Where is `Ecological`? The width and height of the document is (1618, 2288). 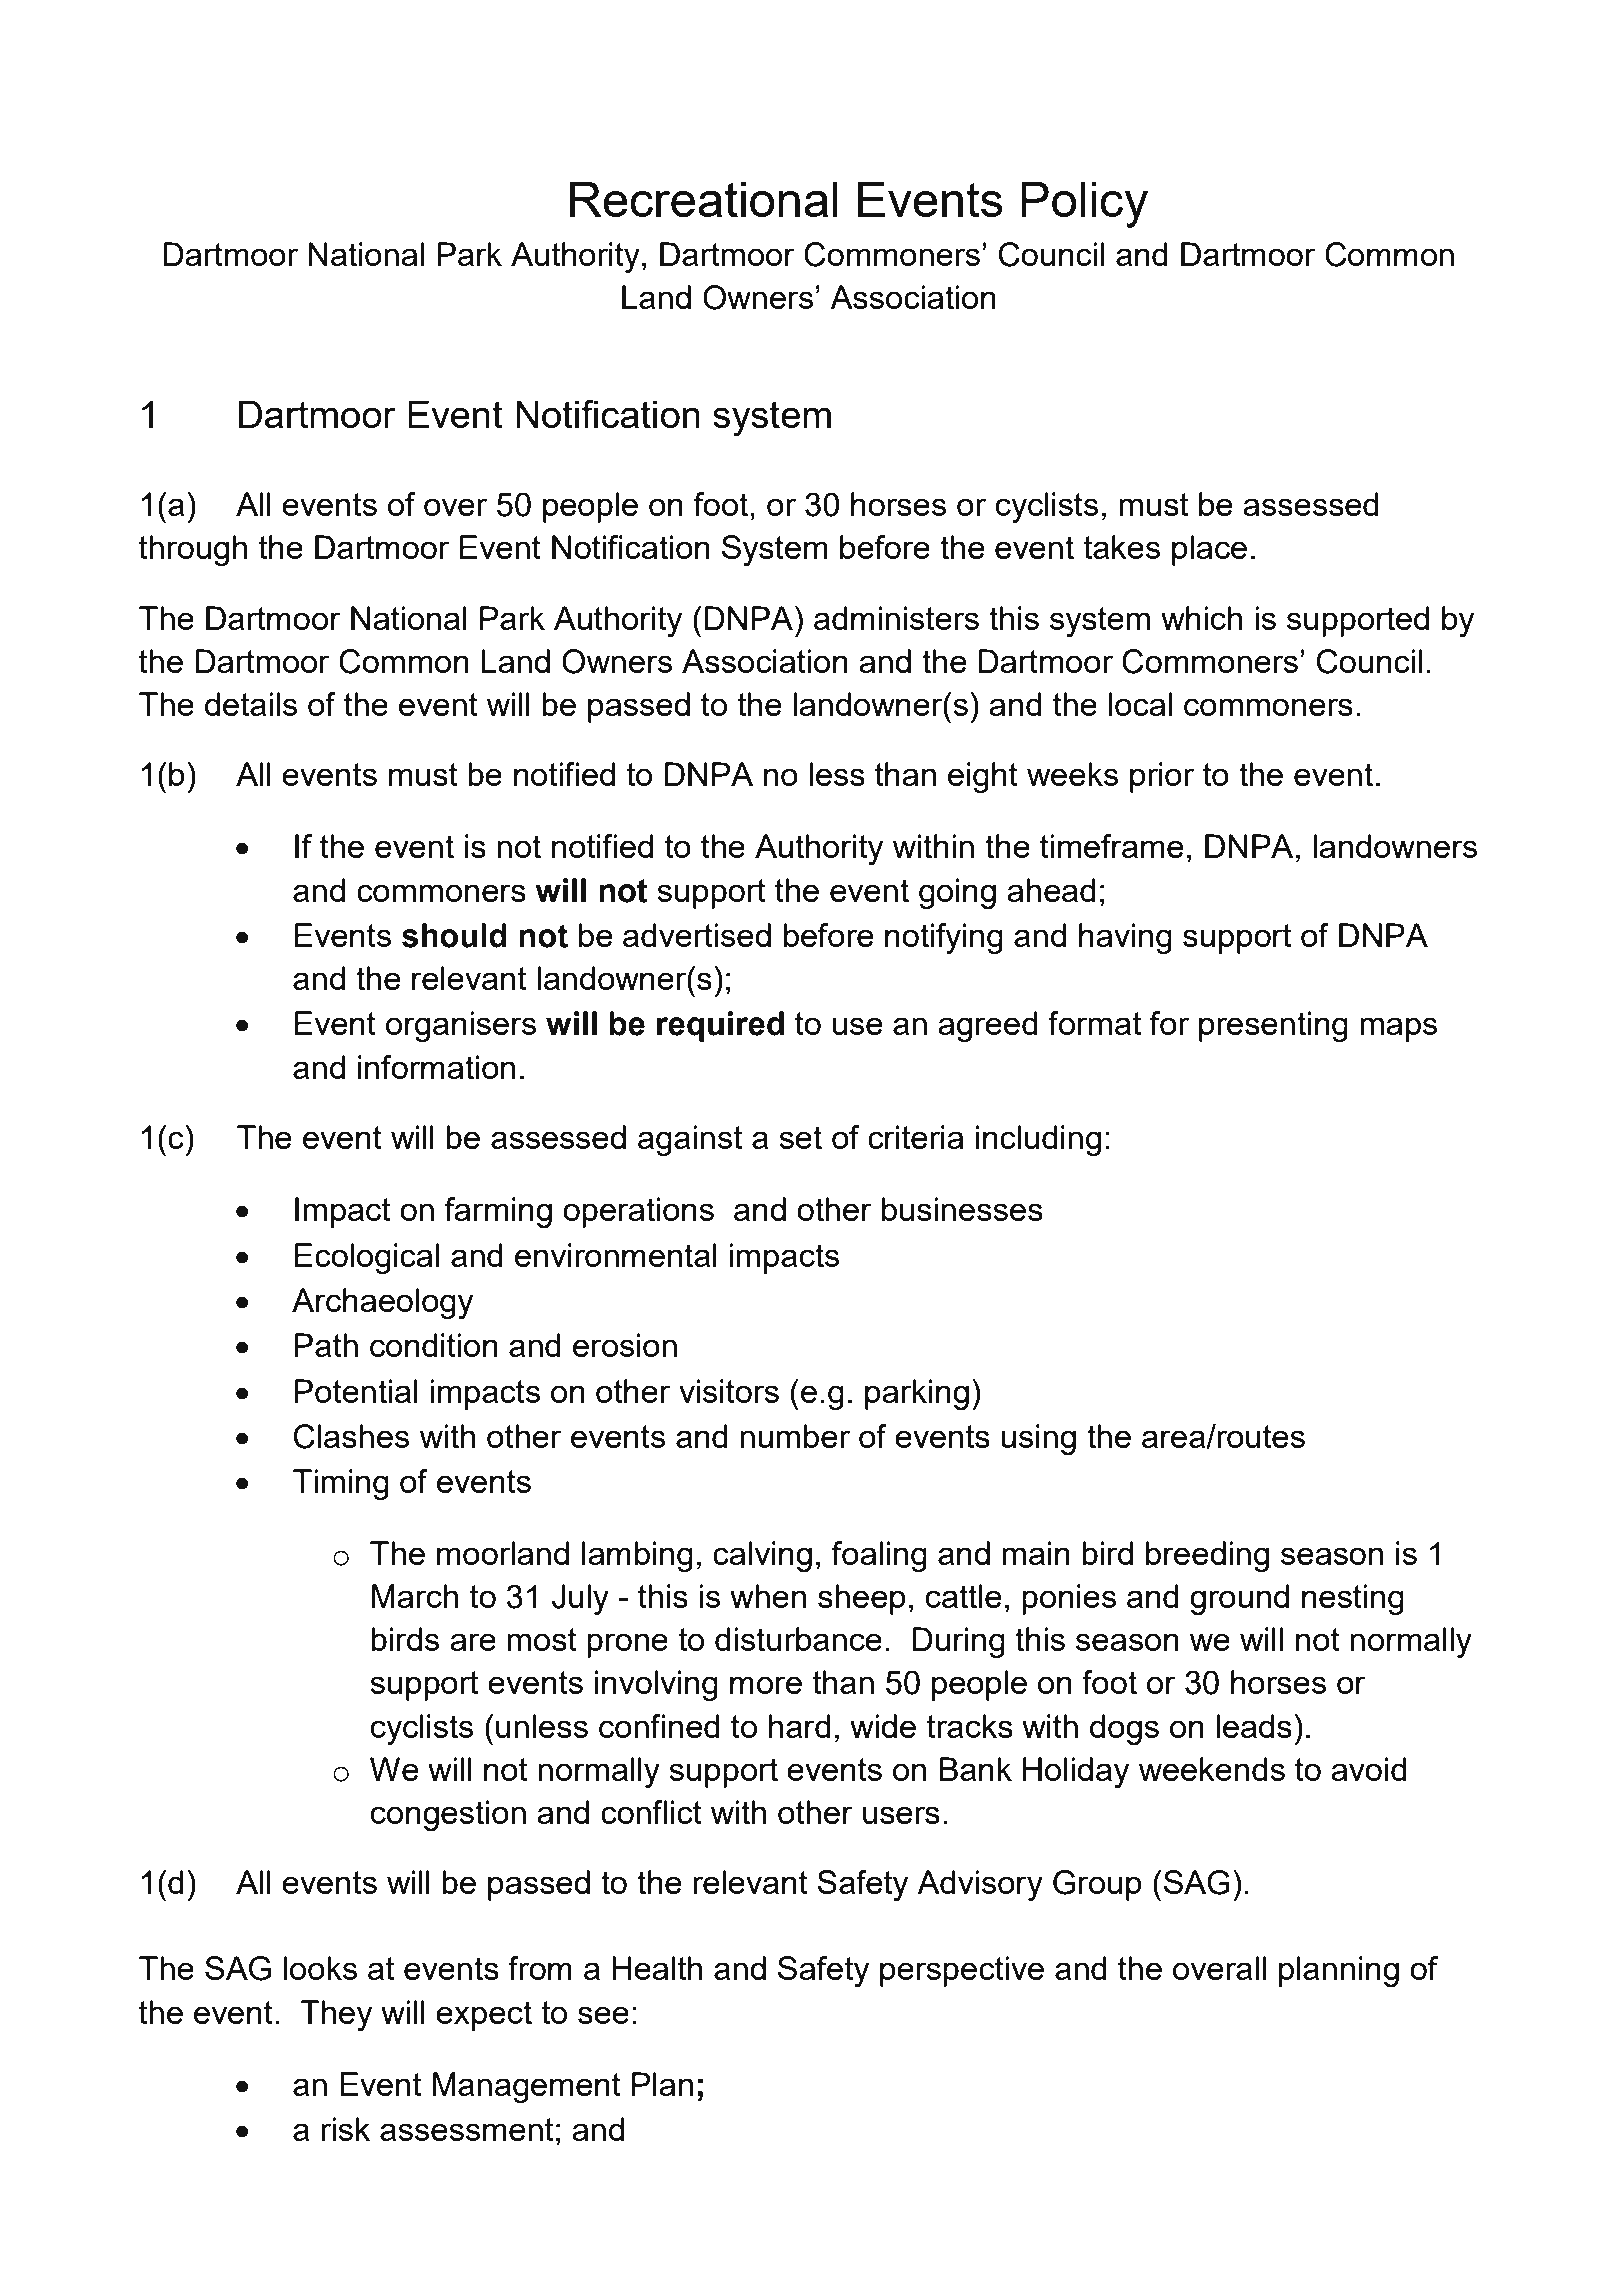 Ecological is located at coordinates (366, 1258).
